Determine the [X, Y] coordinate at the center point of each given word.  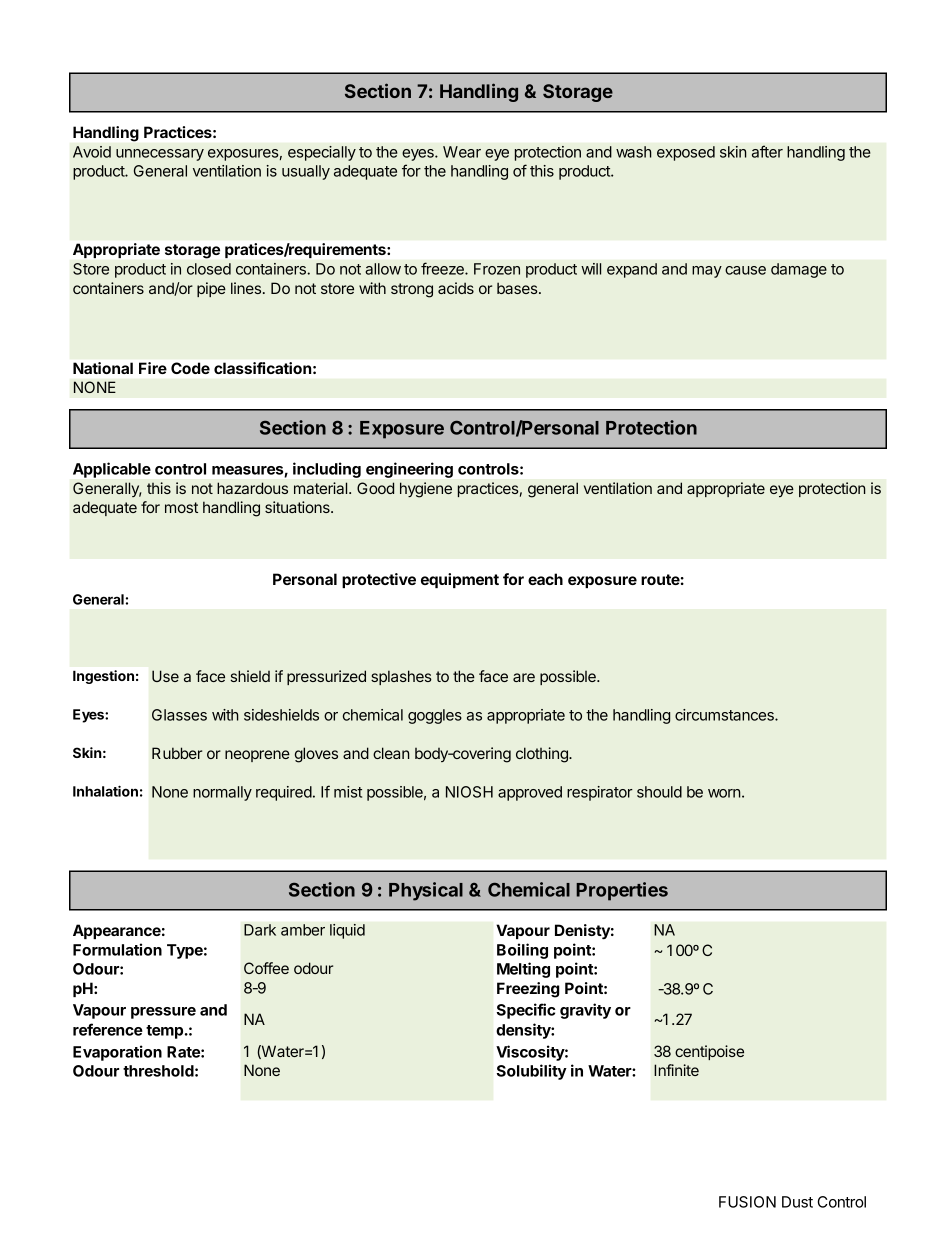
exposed [686, 153]
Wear [462, 152]
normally [222, 793]
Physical [426, 891]
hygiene [426, 490]
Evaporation [117, 1053]
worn [724, 793]
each [545, 579]
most [181, 507]
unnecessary [160, 155]
